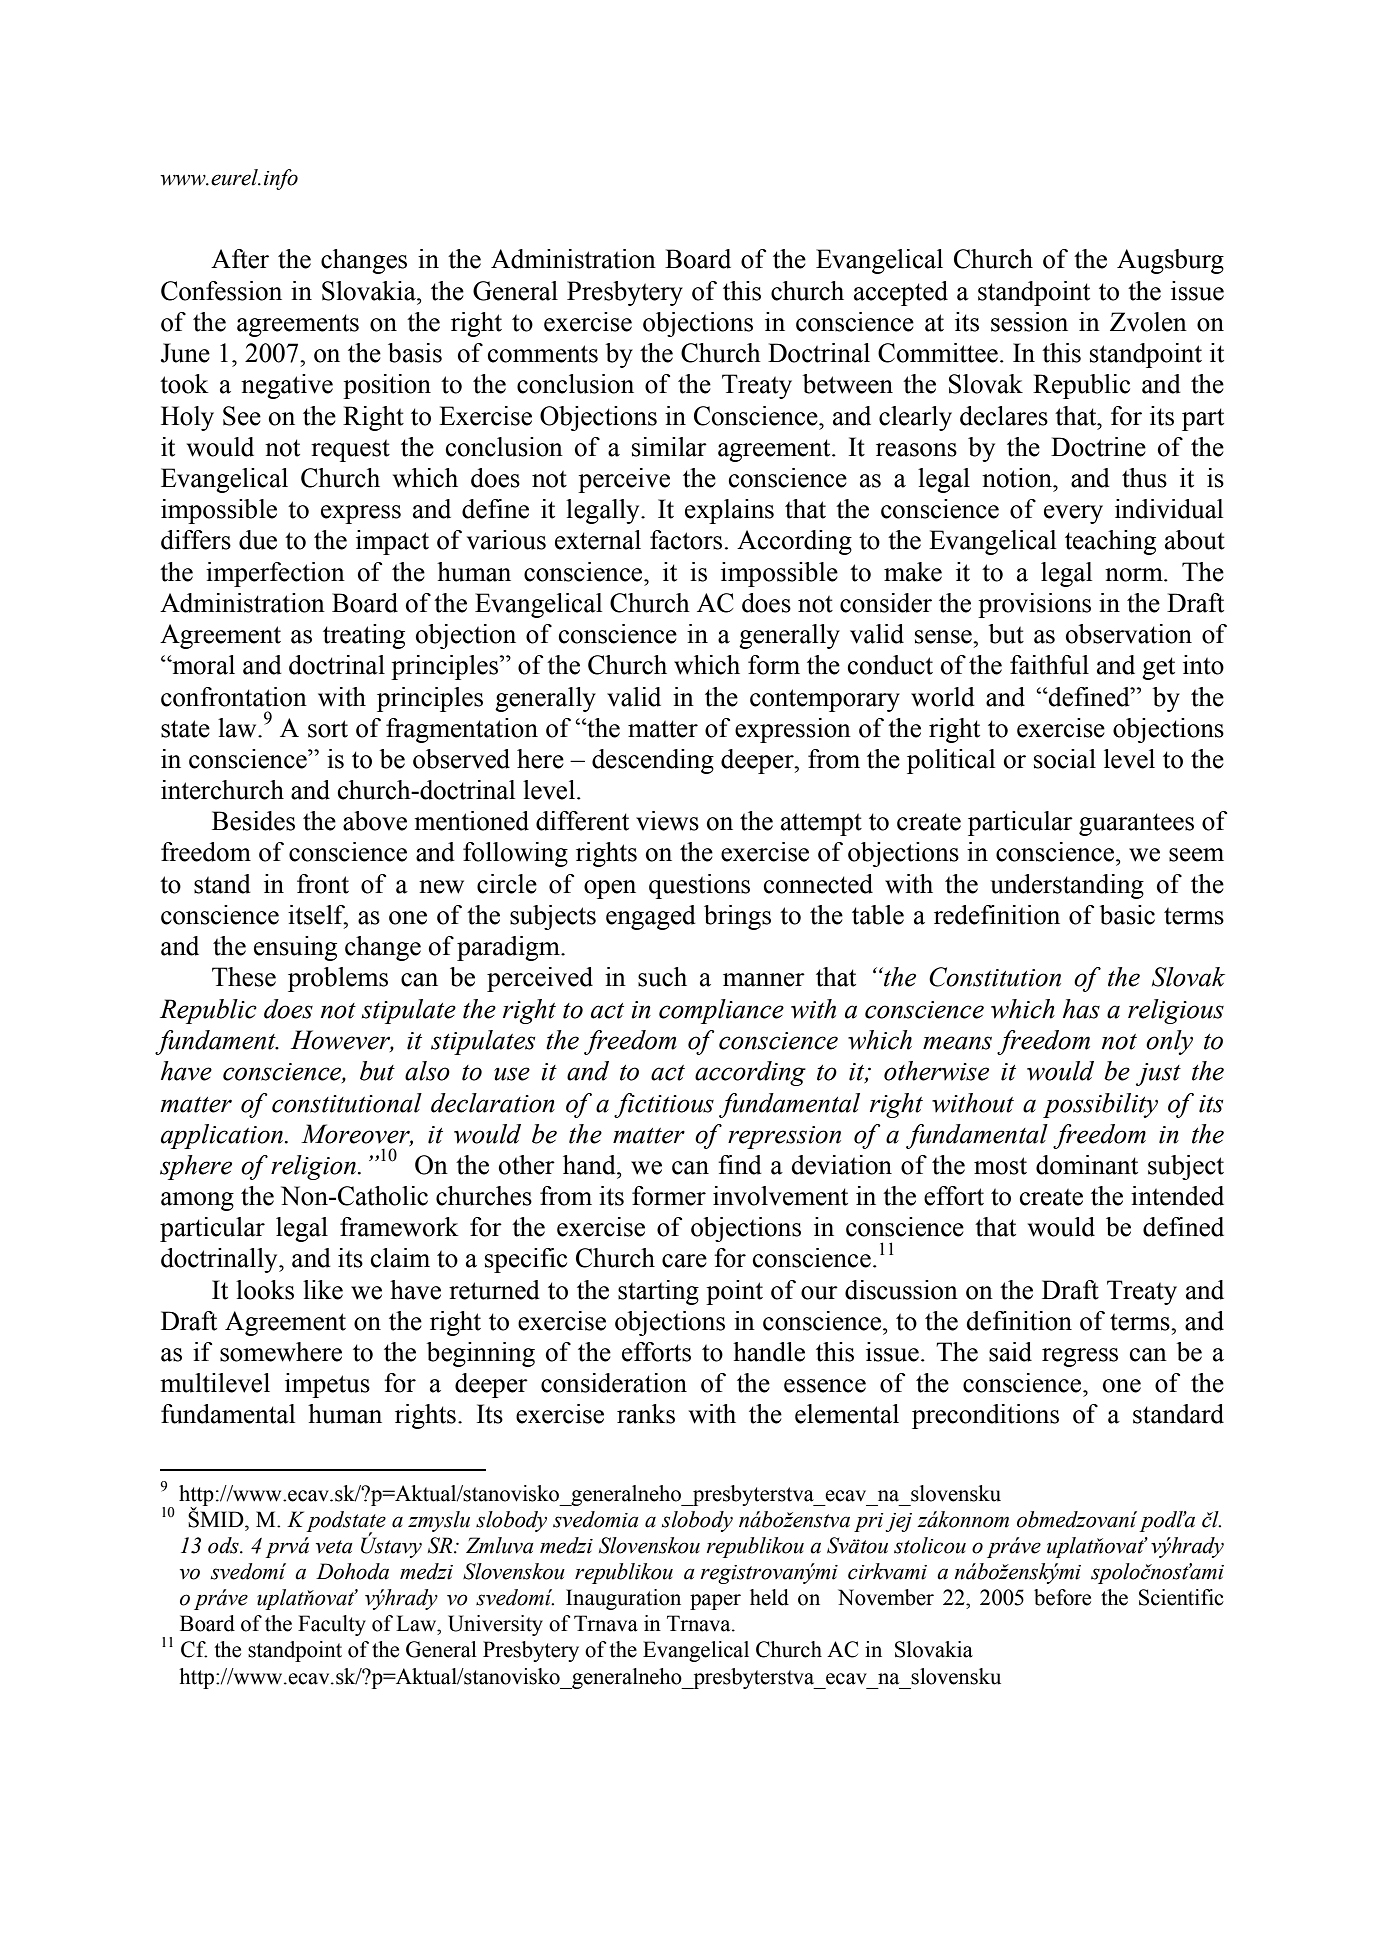  I want to click on intended, so click(1177, 1196).
